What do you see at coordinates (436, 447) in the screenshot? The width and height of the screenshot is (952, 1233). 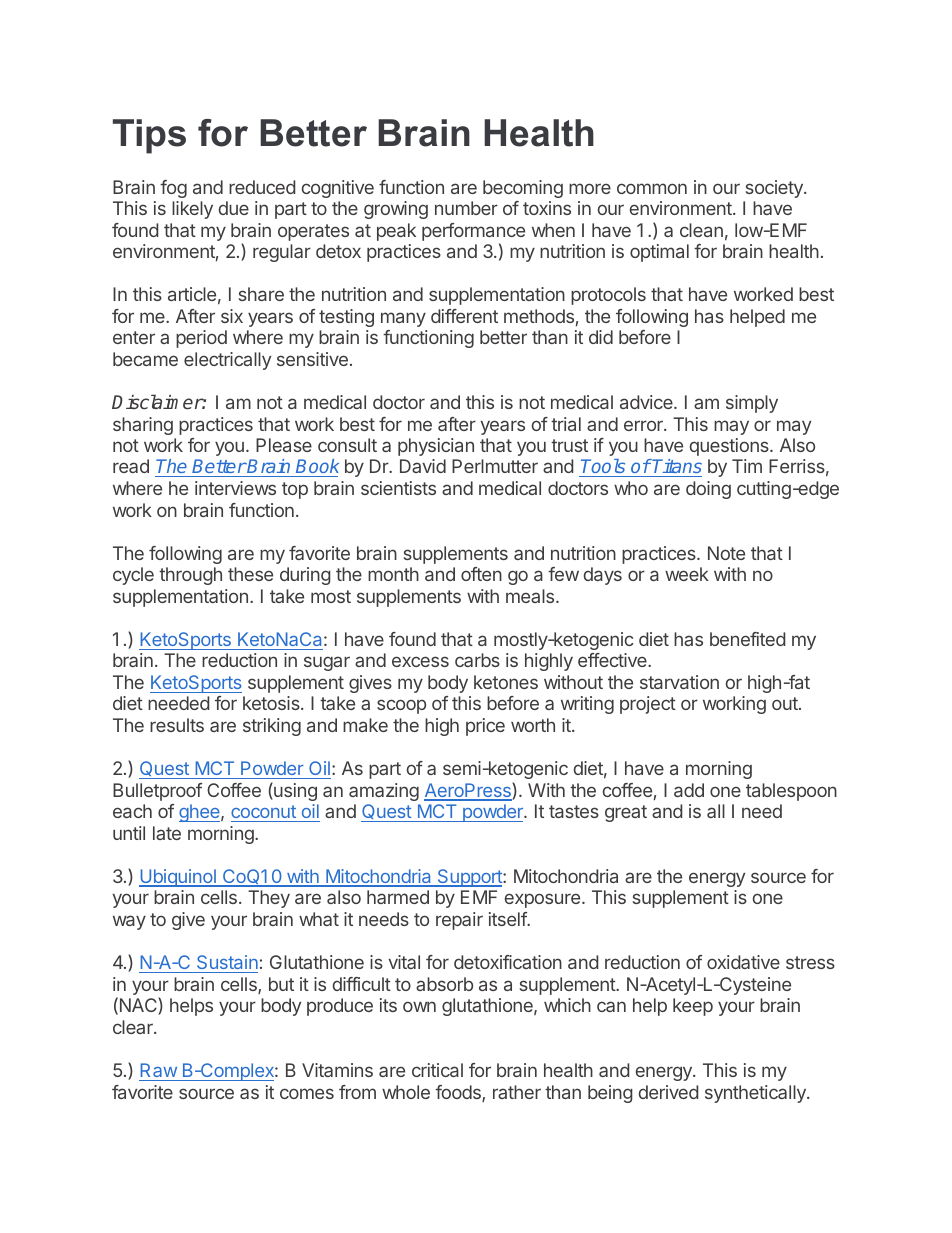 I see `physician` at bounding box center [436, 447].
